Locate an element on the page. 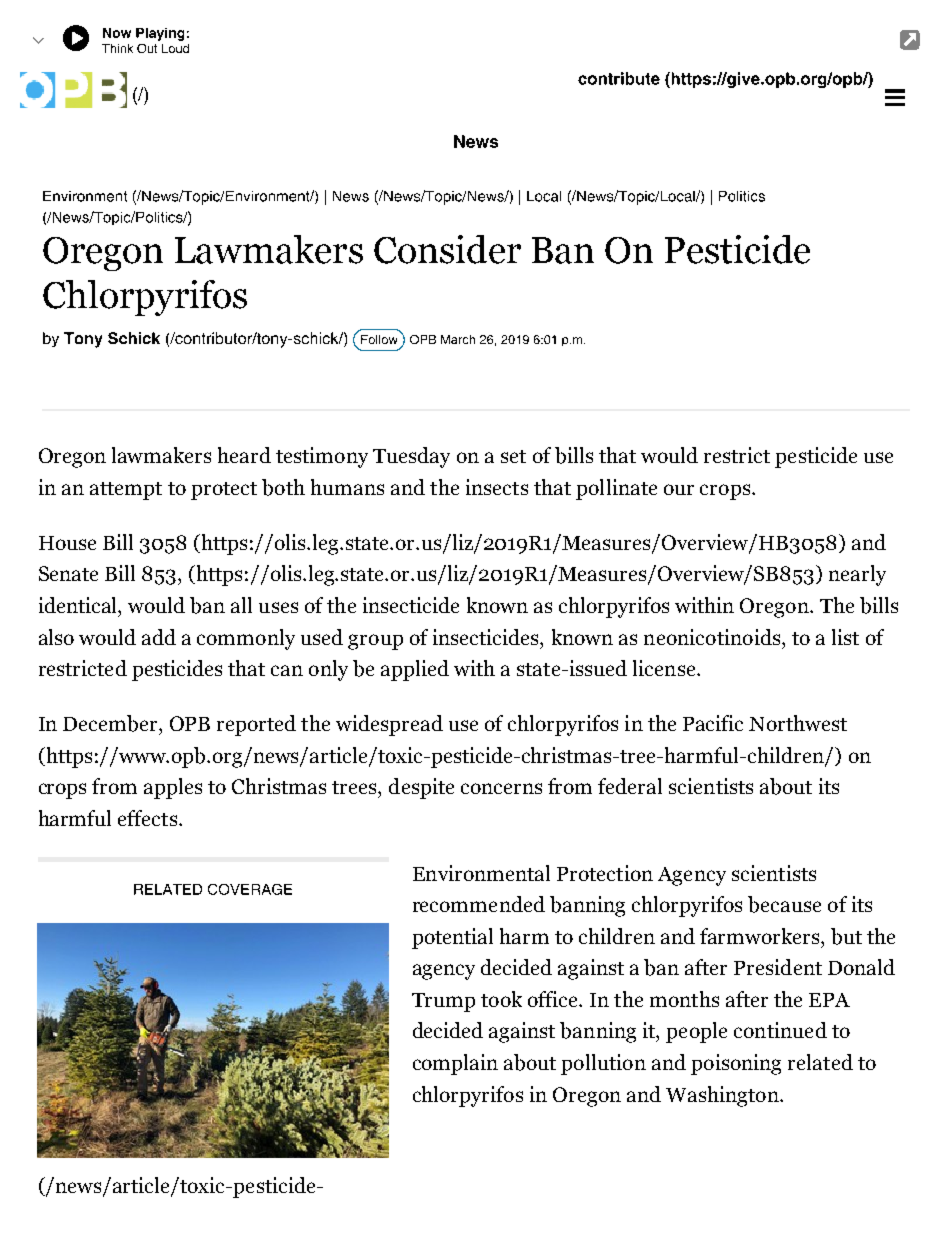 The image size is (952, 1233). poisoning is located at coordinates (736, 1064).
